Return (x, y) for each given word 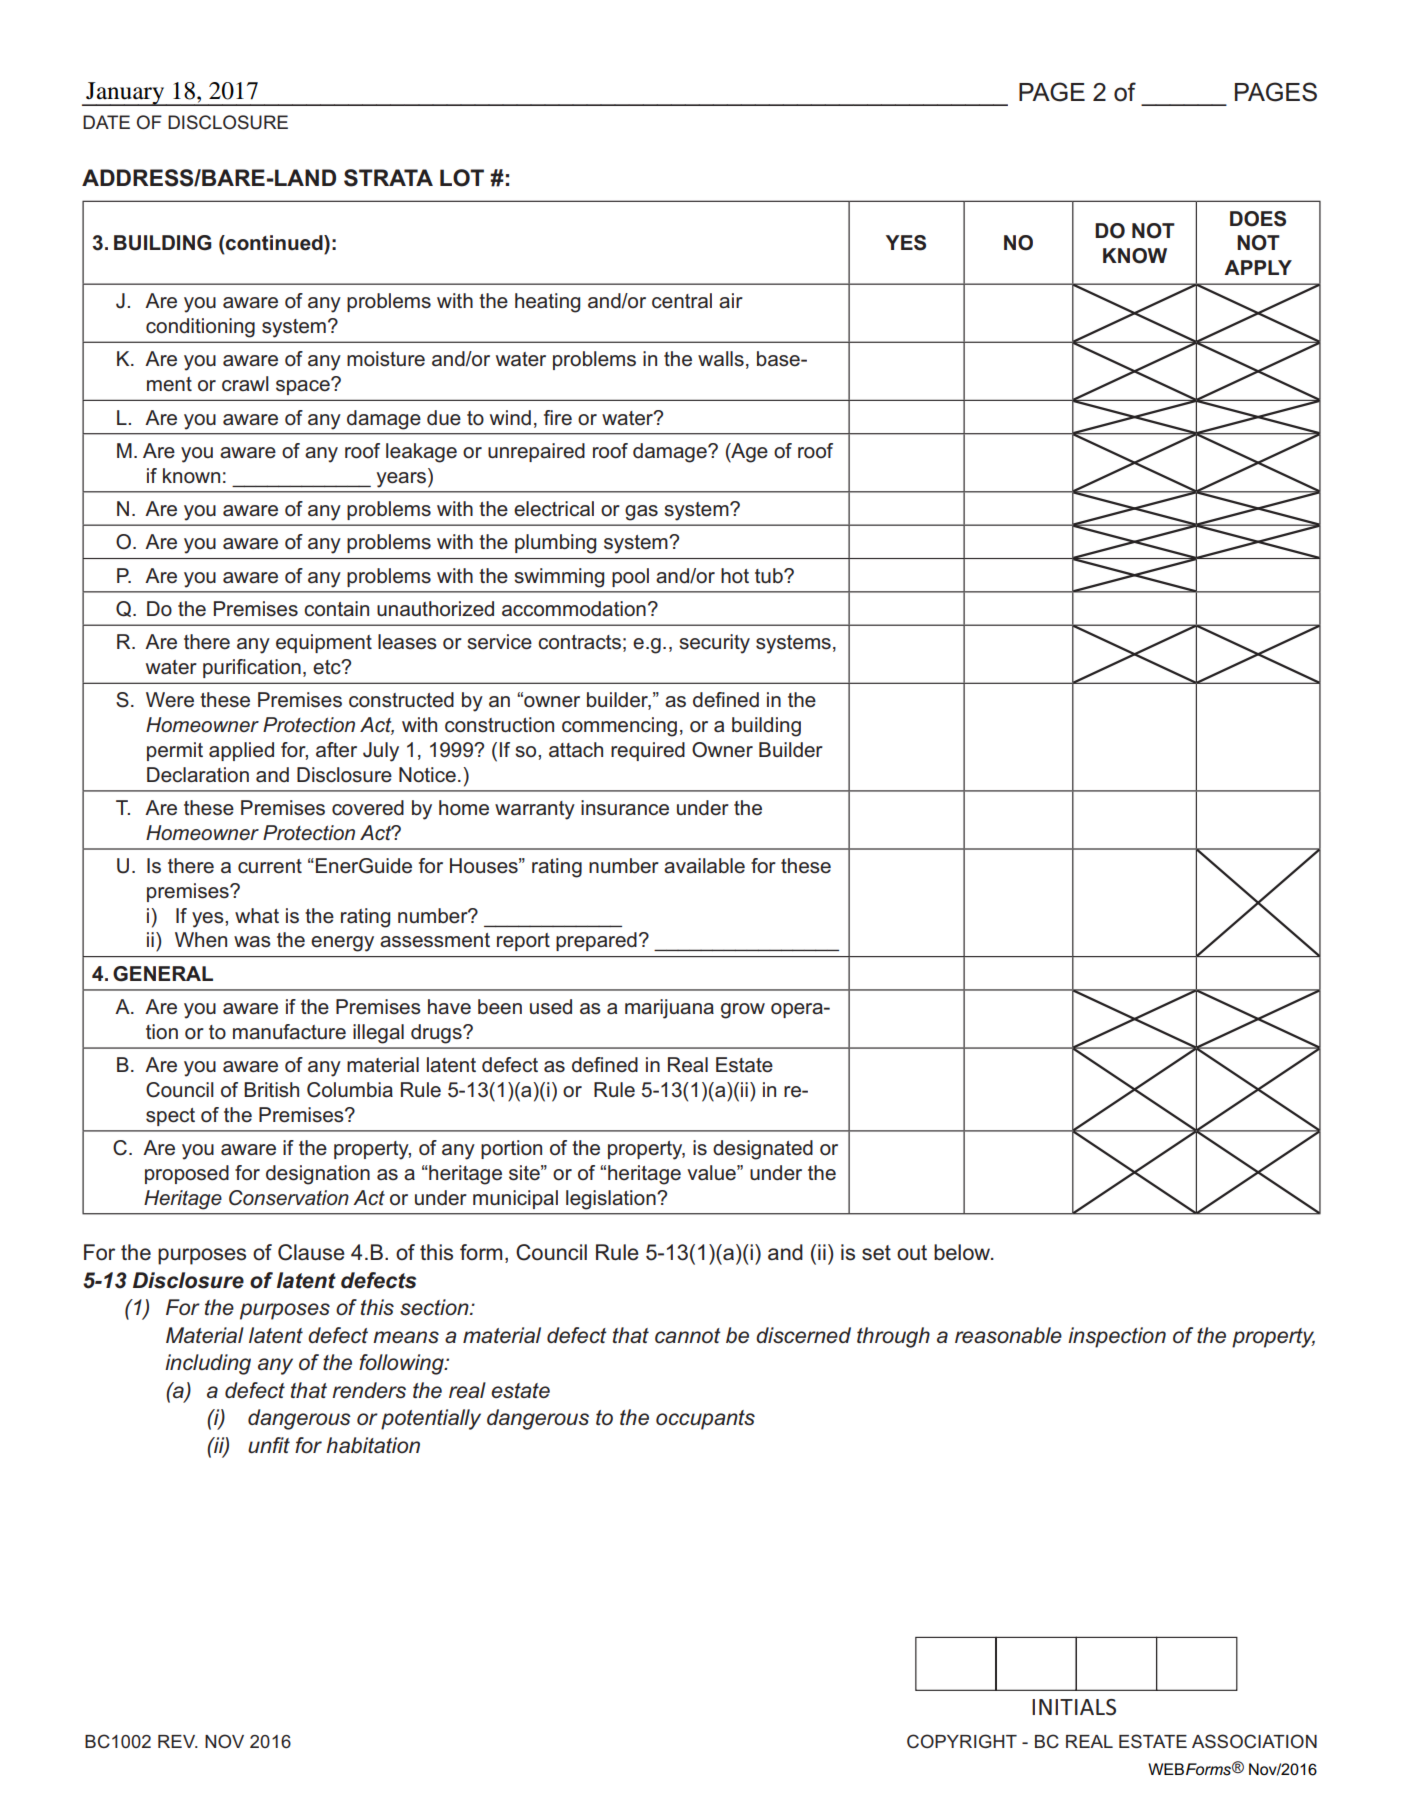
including (208, 1364)
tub (770, 575)
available (704, 866)
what (257, 915)
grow (743, 1011)
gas (641, 513)
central (682, 301)
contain (336, 609)
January (125, 94)
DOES (1258, 219)
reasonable (1008, 1335)
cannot (688, 1336)
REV (178, 1741)
